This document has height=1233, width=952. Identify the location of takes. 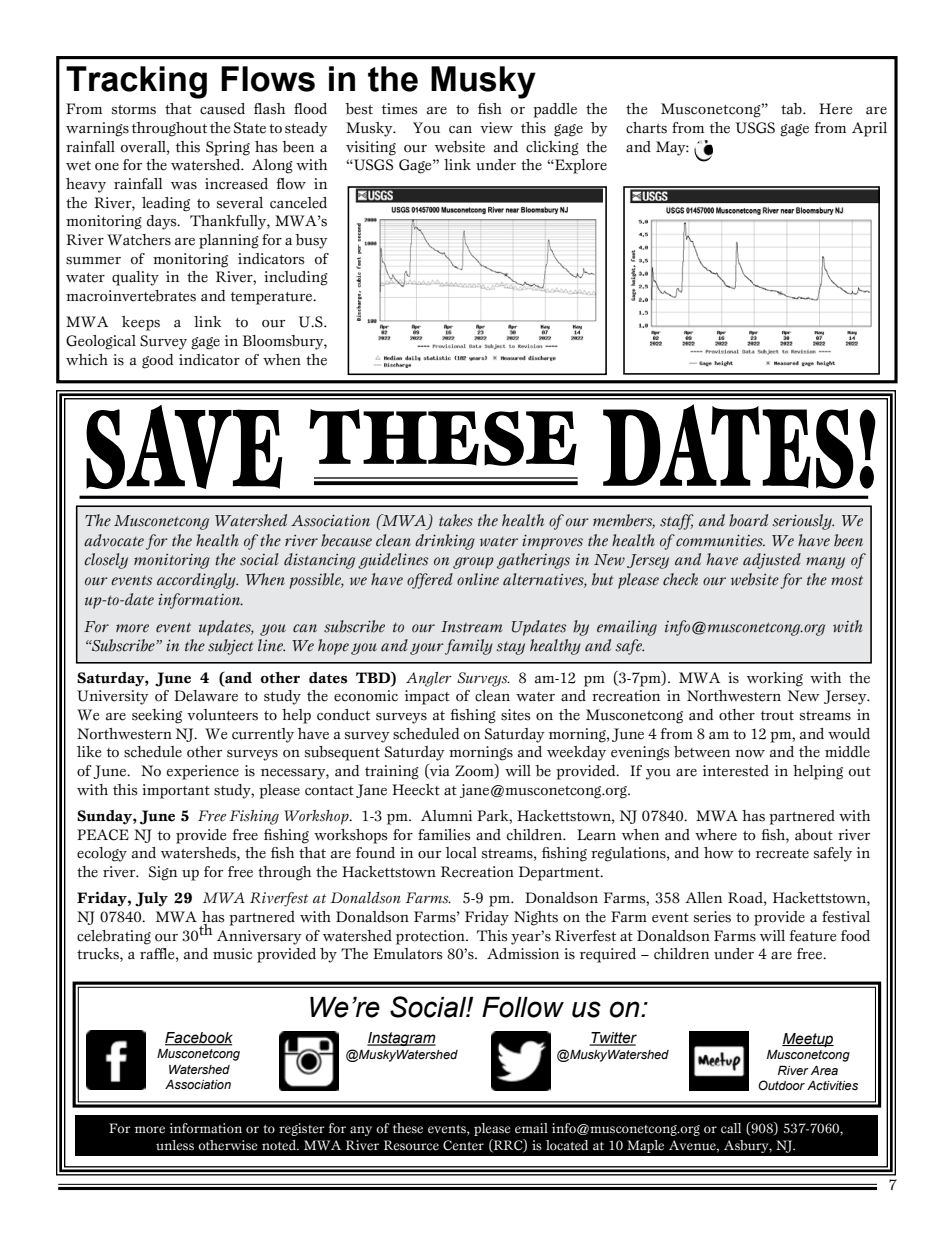
(456, 520).
